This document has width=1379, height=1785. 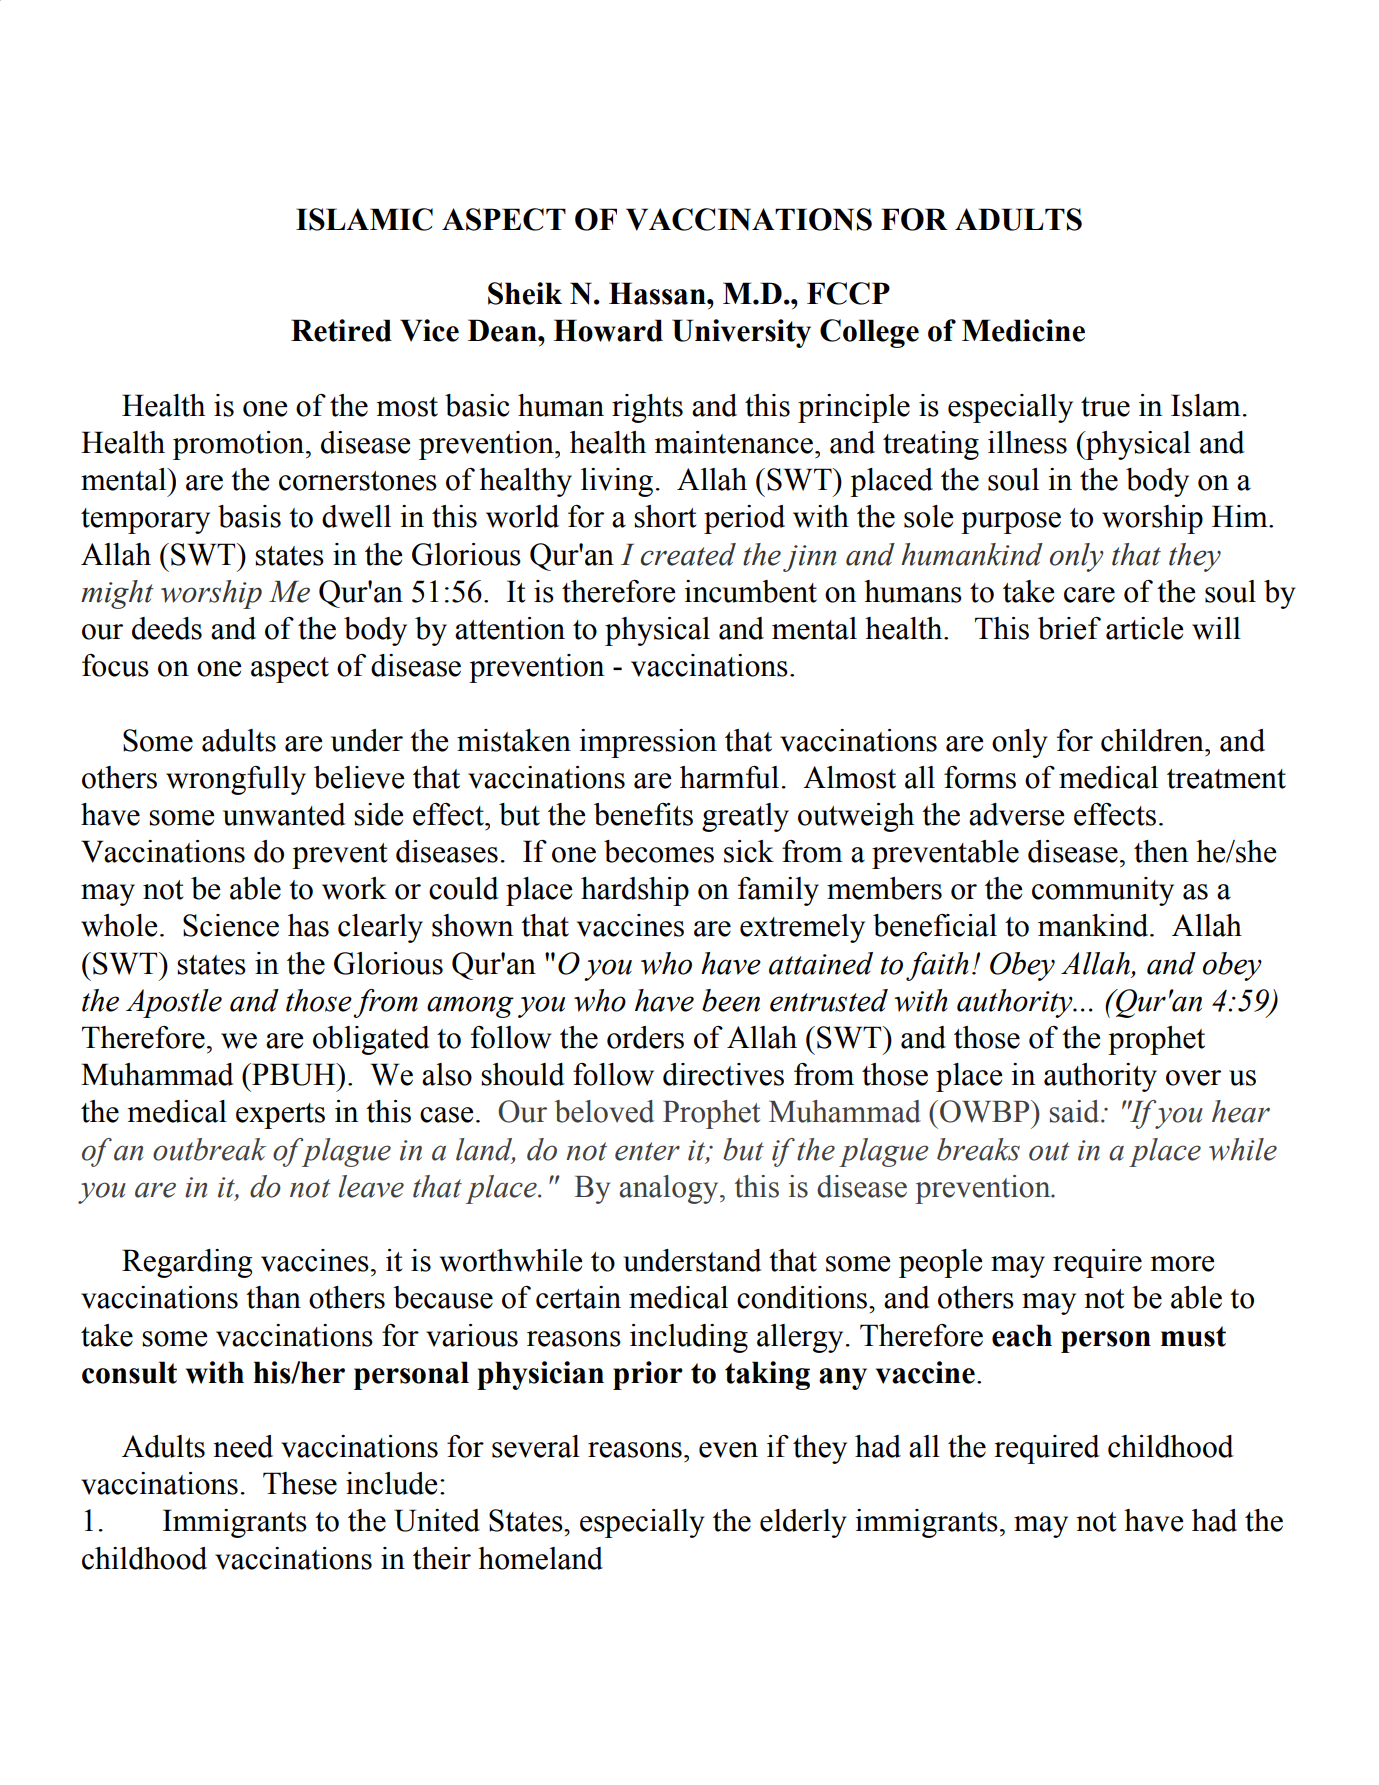 What do you see at coordinates (1103, 891) in the document?
I see `community` at bounding box center [1103, 891].
